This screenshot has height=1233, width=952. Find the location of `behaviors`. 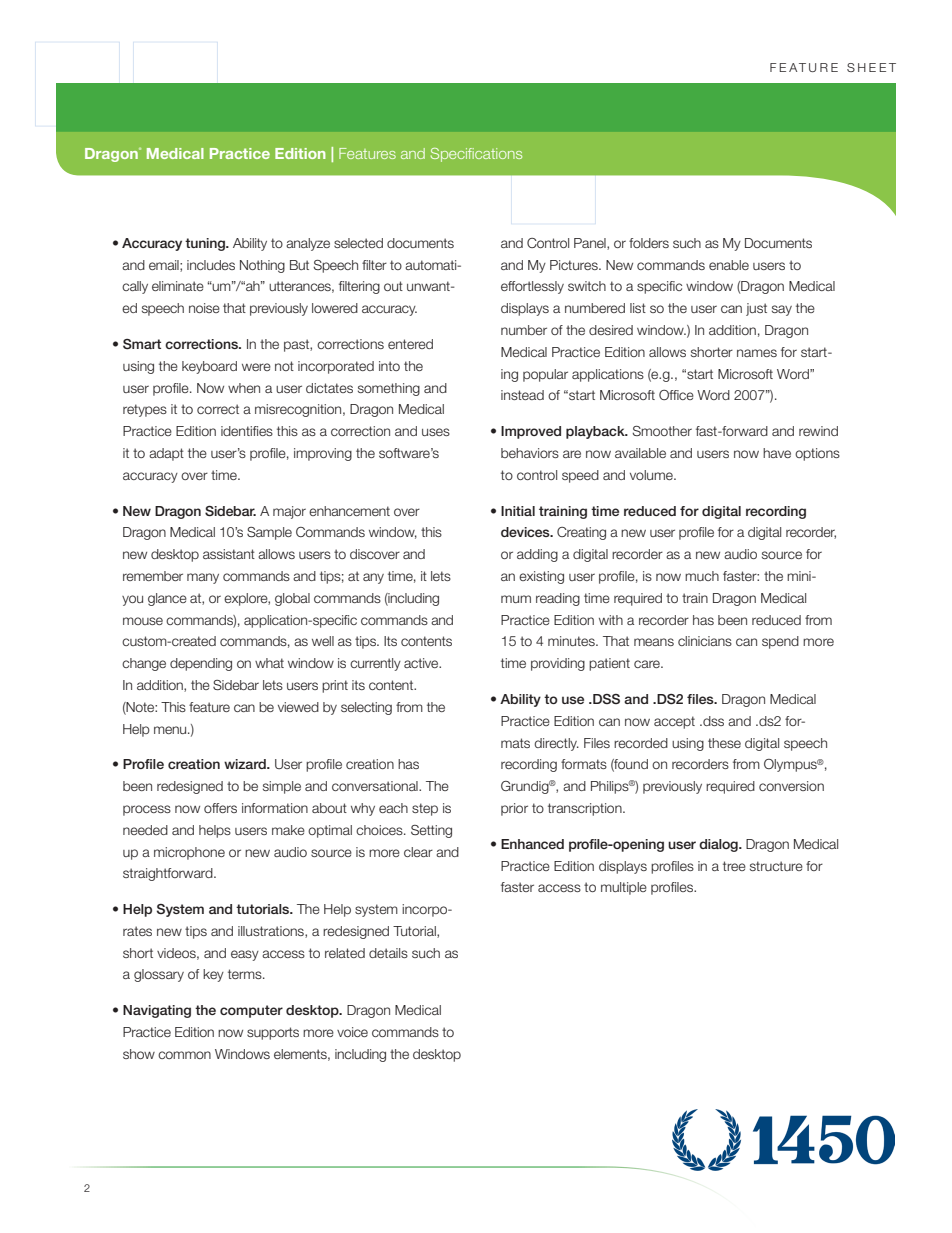

behaviors is located at coordinates (530, 453).
